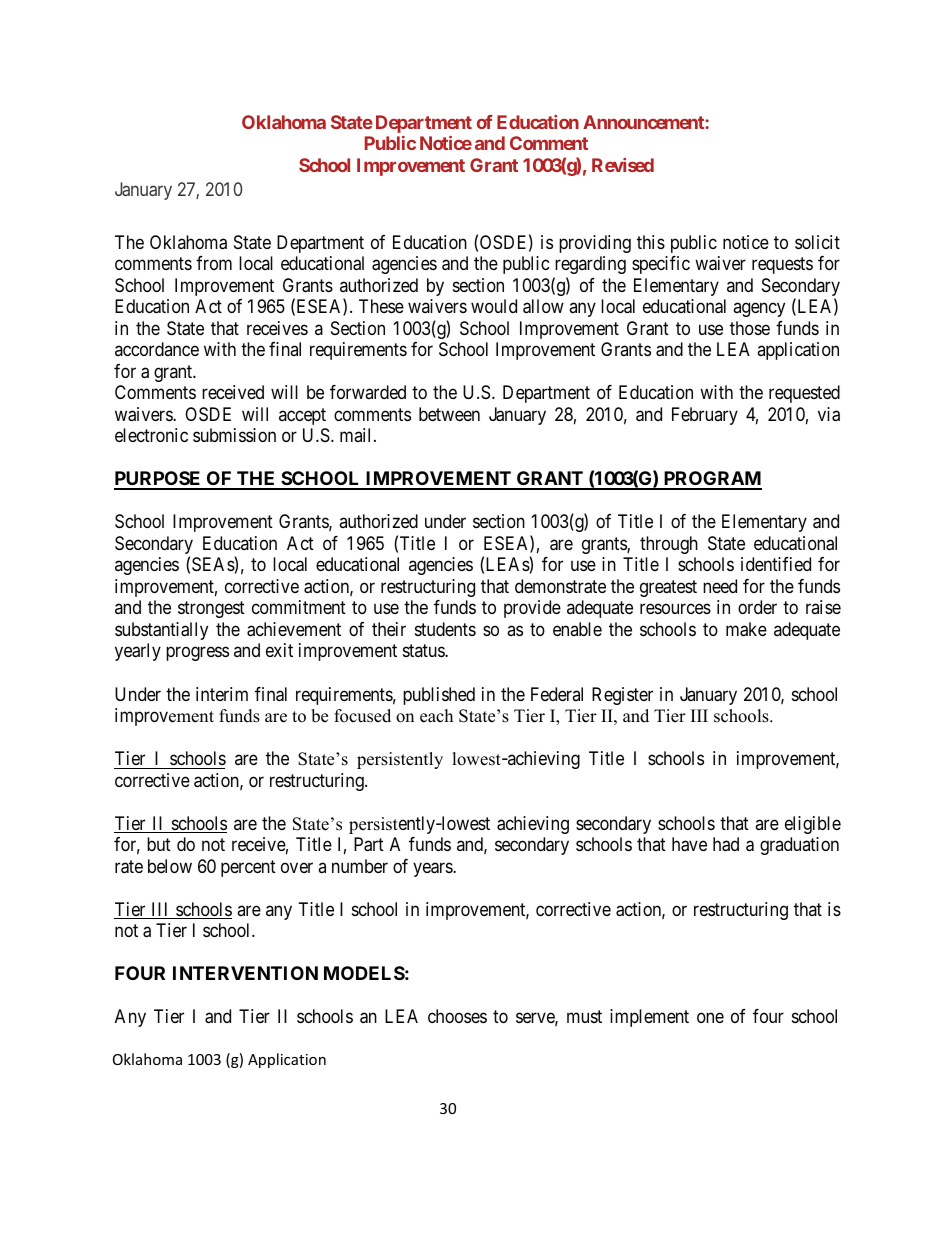 The width and height of the screenshot is (952, 1233). I want to click on each, so click(436, 716).
